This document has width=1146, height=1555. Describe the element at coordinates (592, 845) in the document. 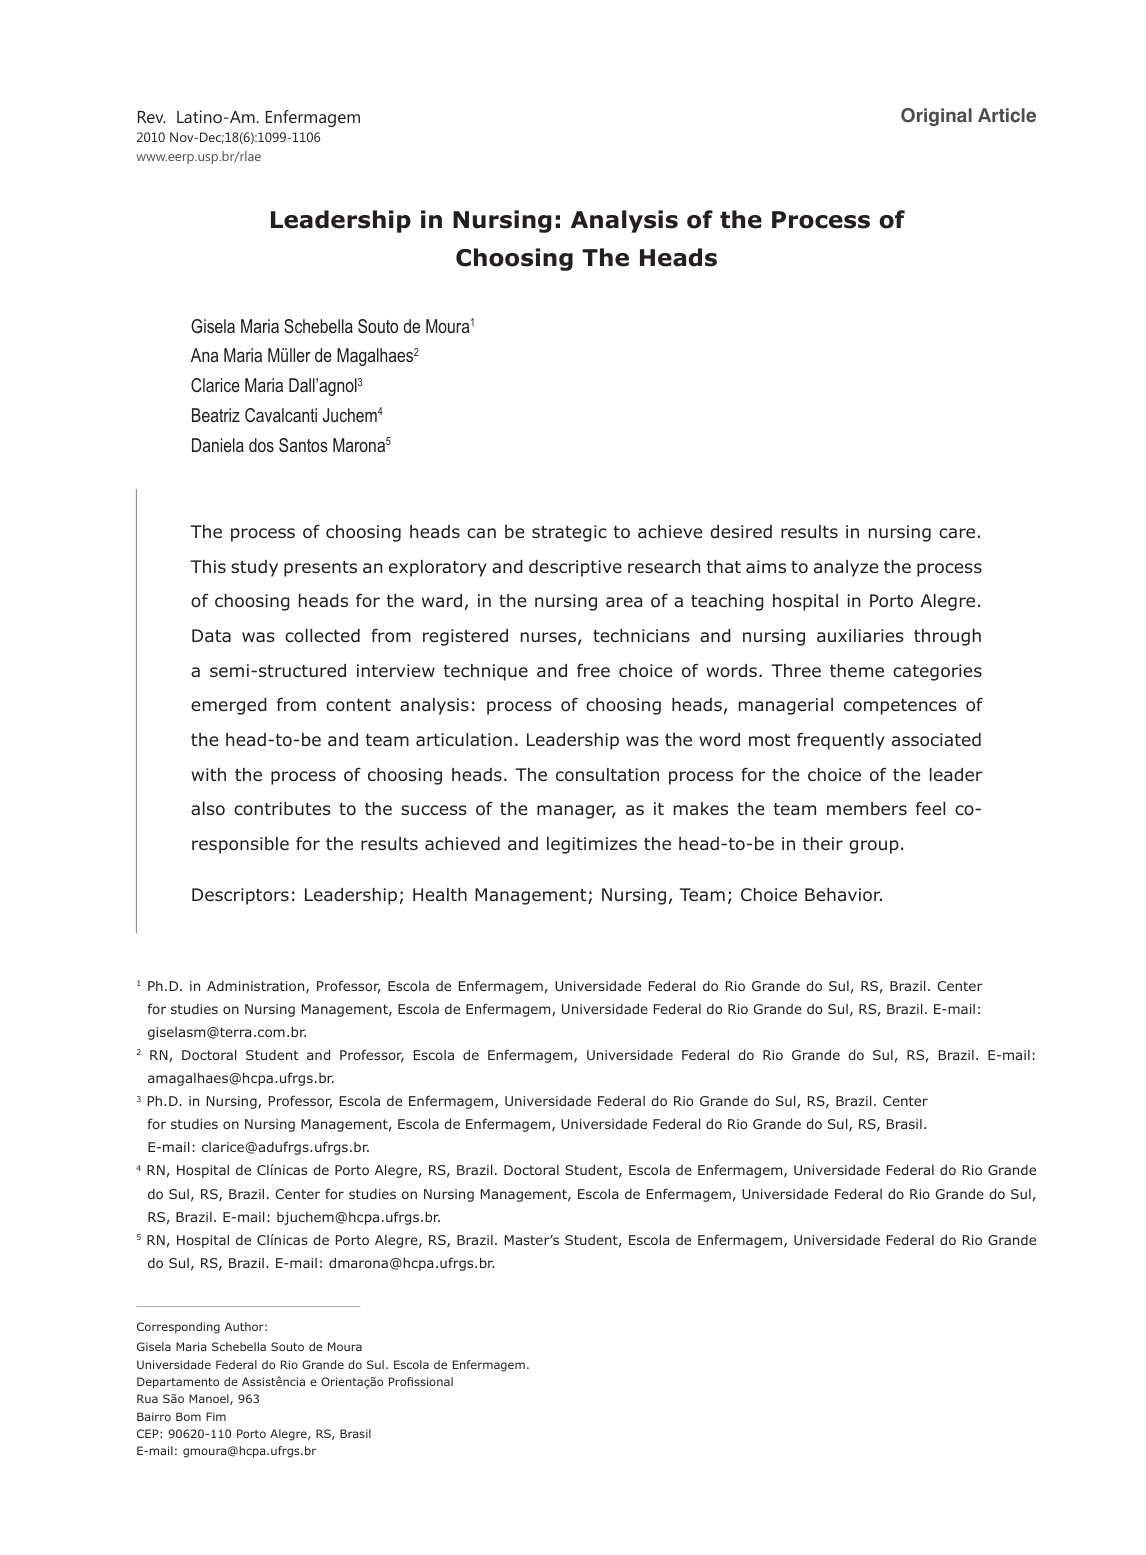

I see `legitimizes` at that location.
